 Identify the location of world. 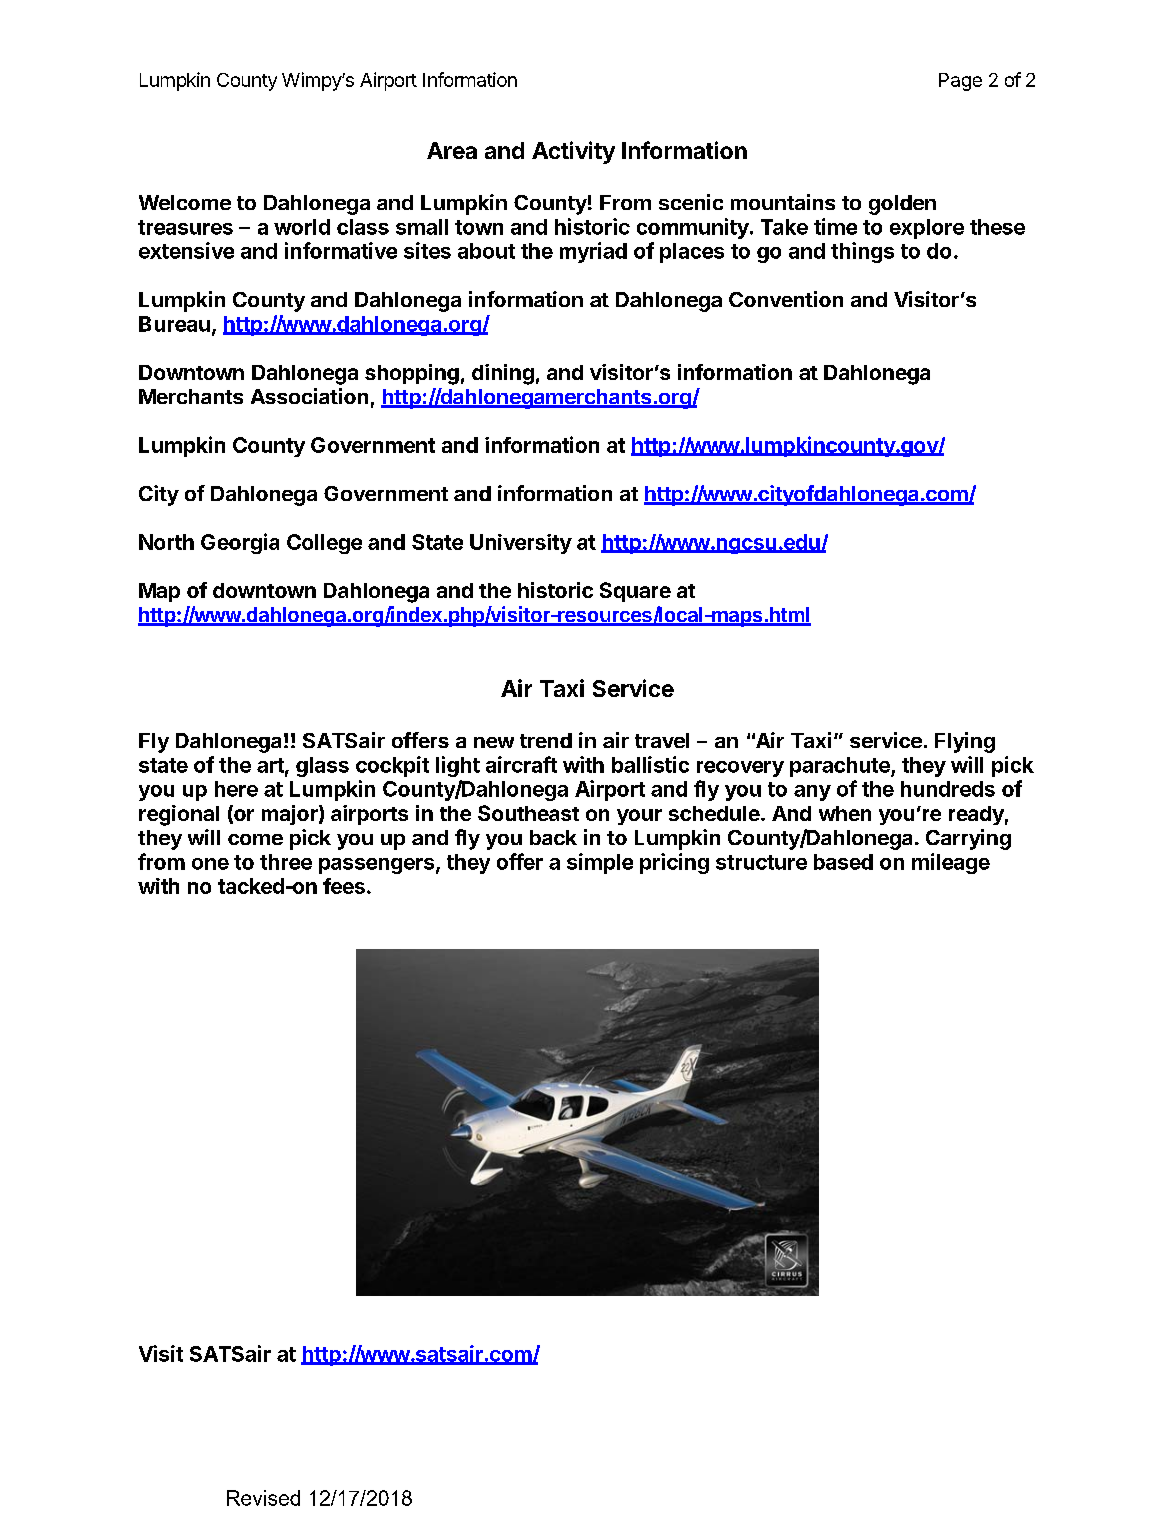
(302, 227).
